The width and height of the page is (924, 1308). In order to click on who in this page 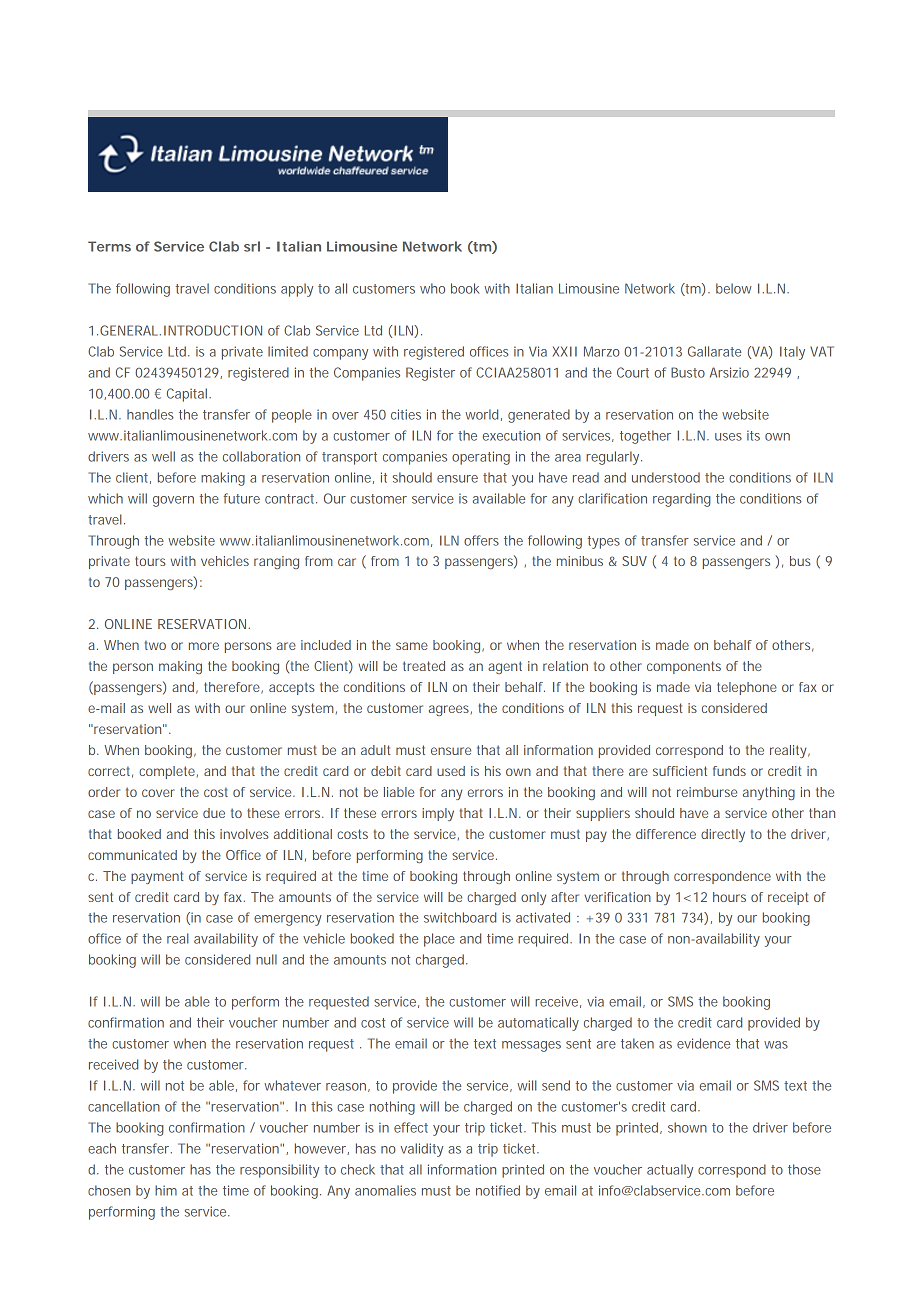, I will do `click(432, 288)`.
